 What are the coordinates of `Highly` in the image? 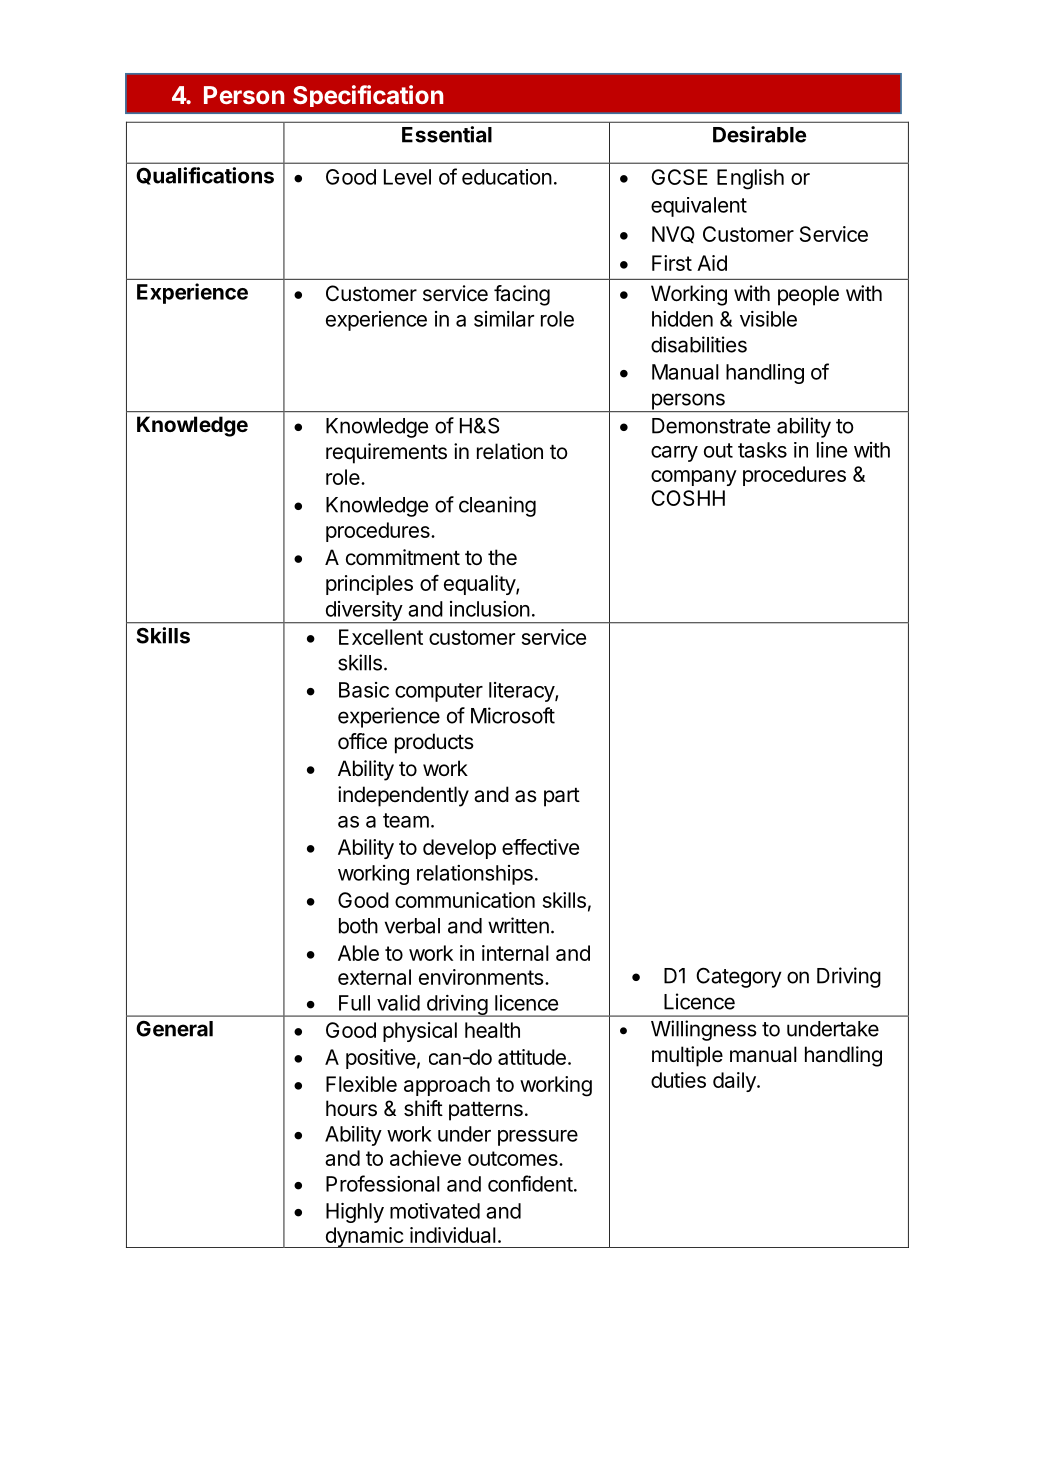 It's located at (355, 1213).
